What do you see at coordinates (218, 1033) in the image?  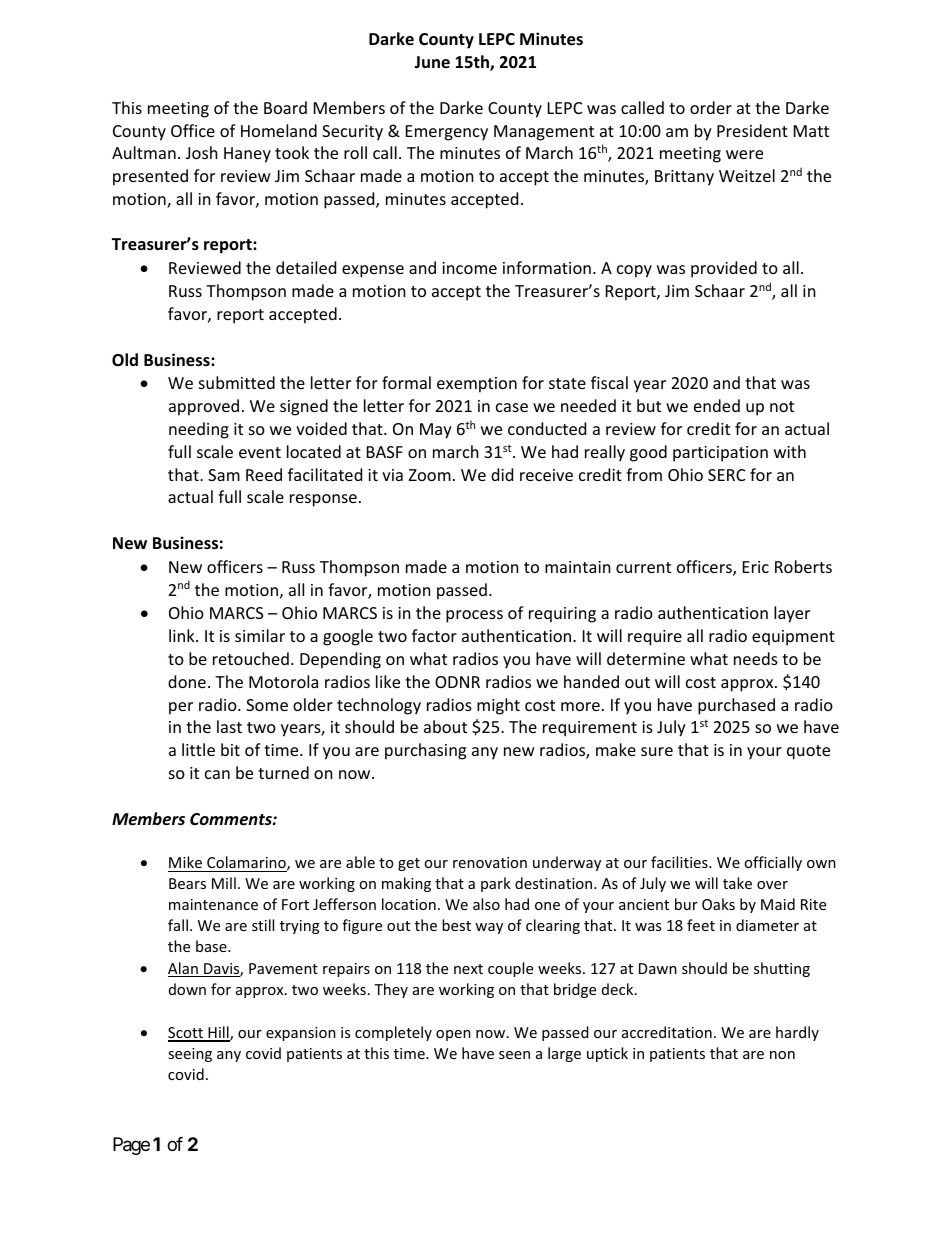 I see `Hill` at bounding box center [218, 1033].
